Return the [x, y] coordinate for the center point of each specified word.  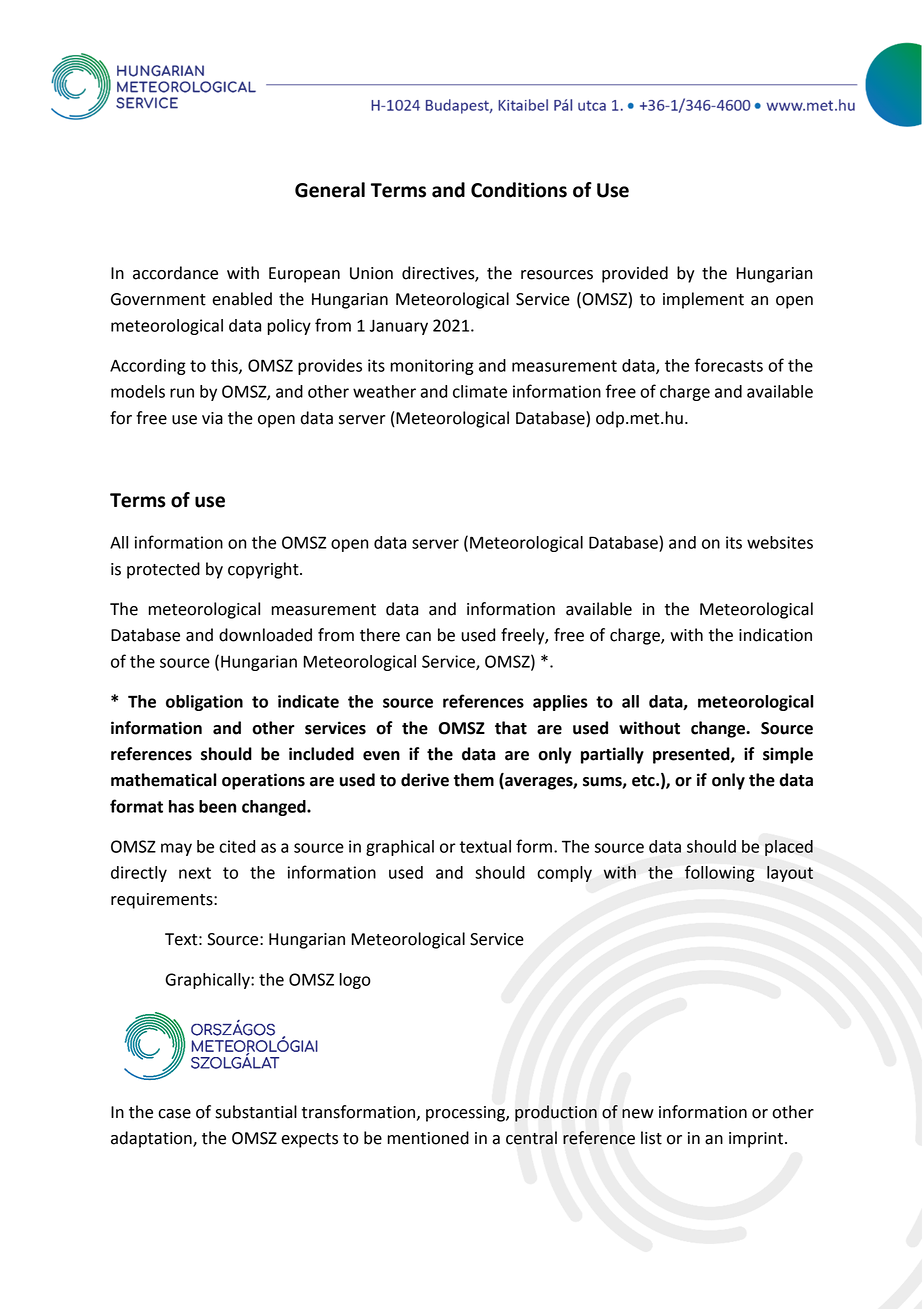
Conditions [519, 190]
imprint [757, 1140]
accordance [175, 273]
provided [635, 274]
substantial [256, 1112]
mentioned [428, 1138]
